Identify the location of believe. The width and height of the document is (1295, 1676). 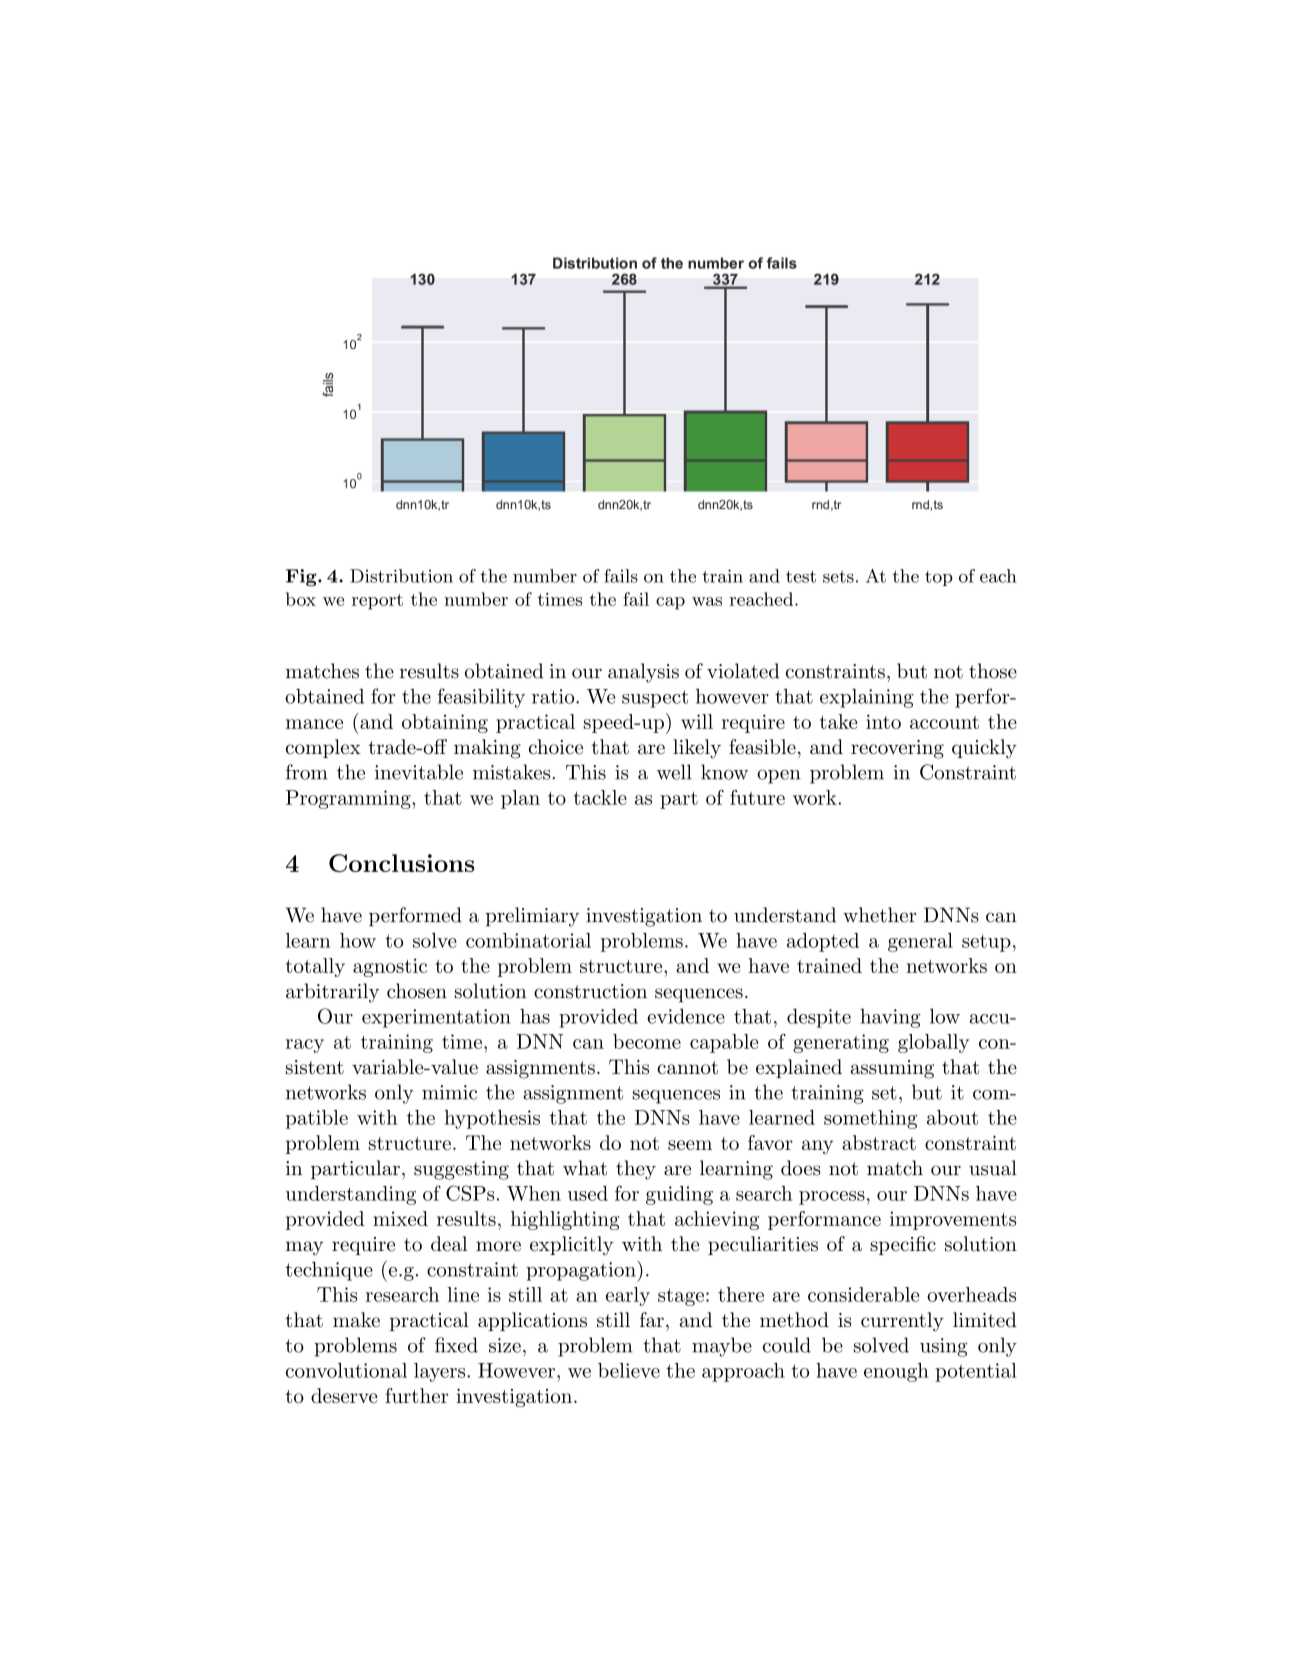
(629, 1370).
